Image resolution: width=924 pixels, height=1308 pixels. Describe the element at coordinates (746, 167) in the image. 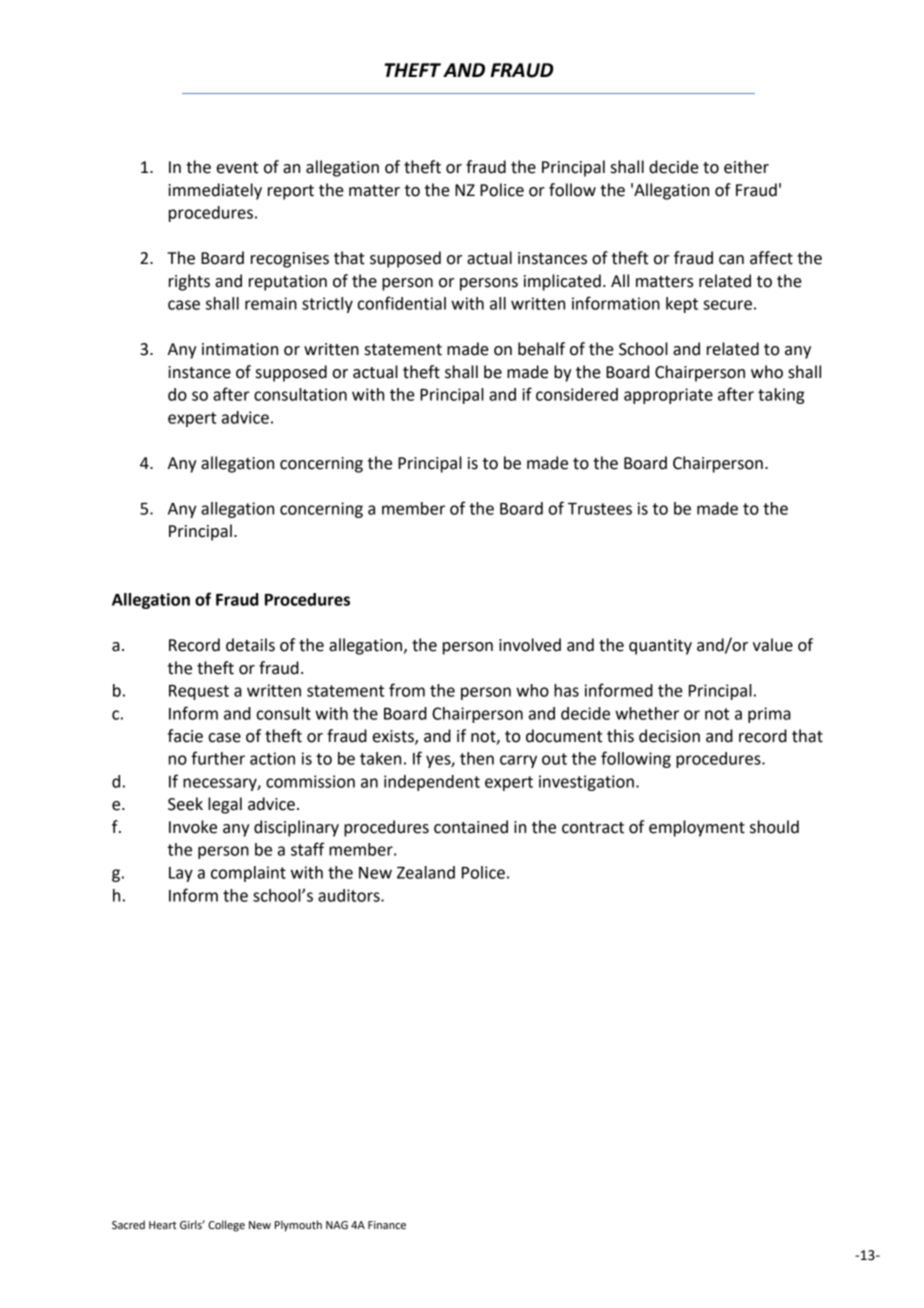

I see `either` at that location.
